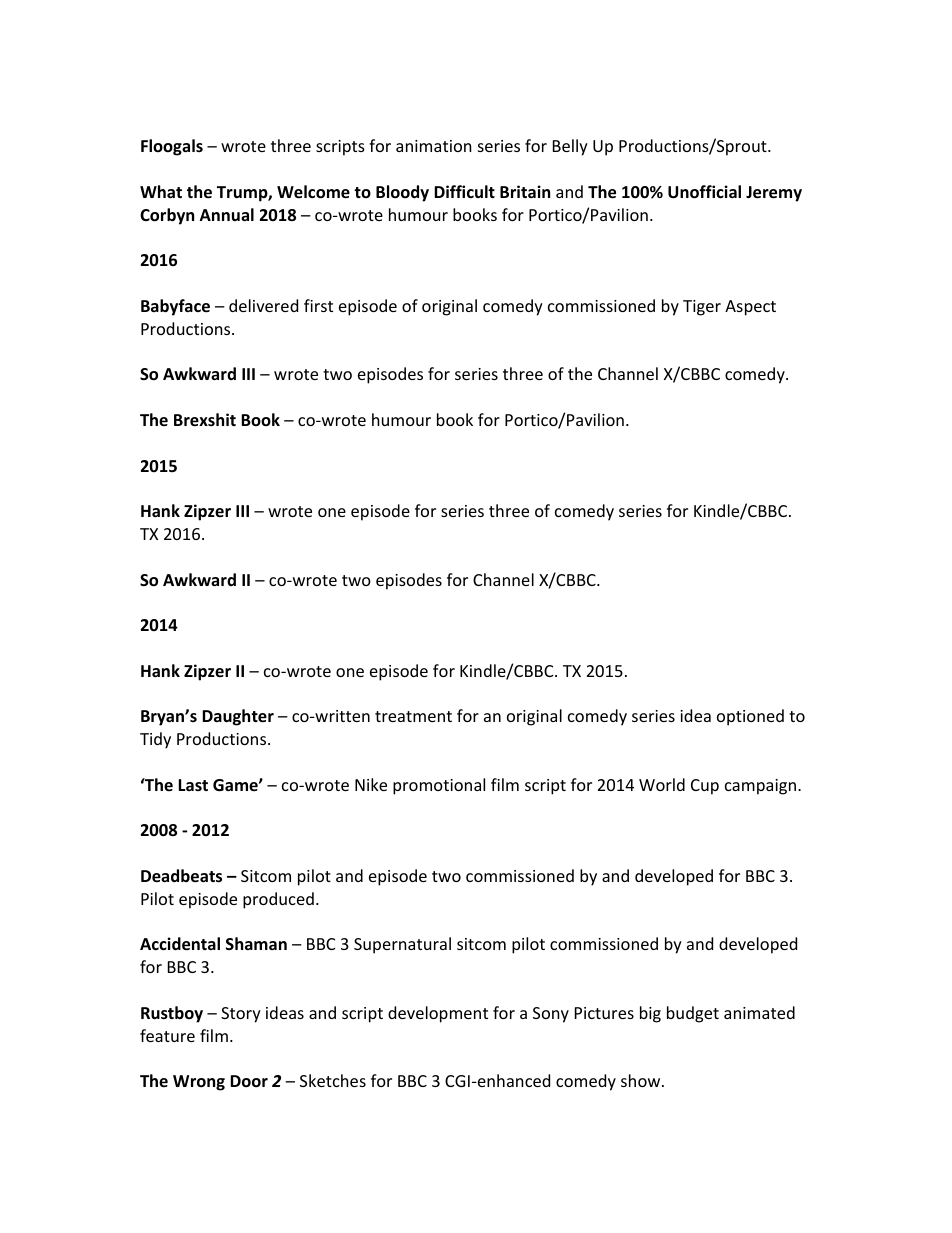 Image resolution: width=952 pixels, height=1233 pixels. I want to click on Annual, so click(227, 214).
